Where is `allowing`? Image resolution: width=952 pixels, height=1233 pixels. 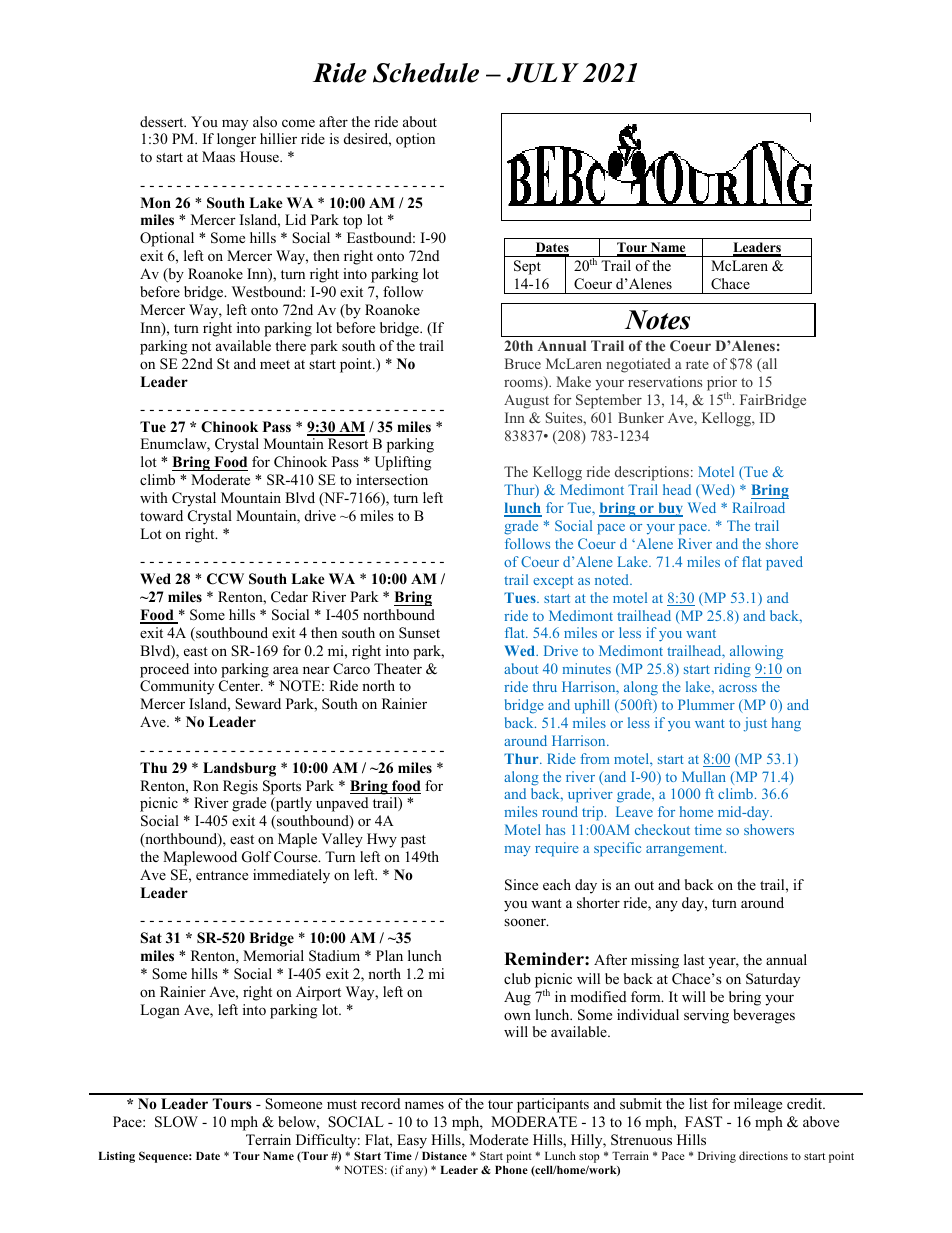
allowing is located at coordinates (756, 652).
